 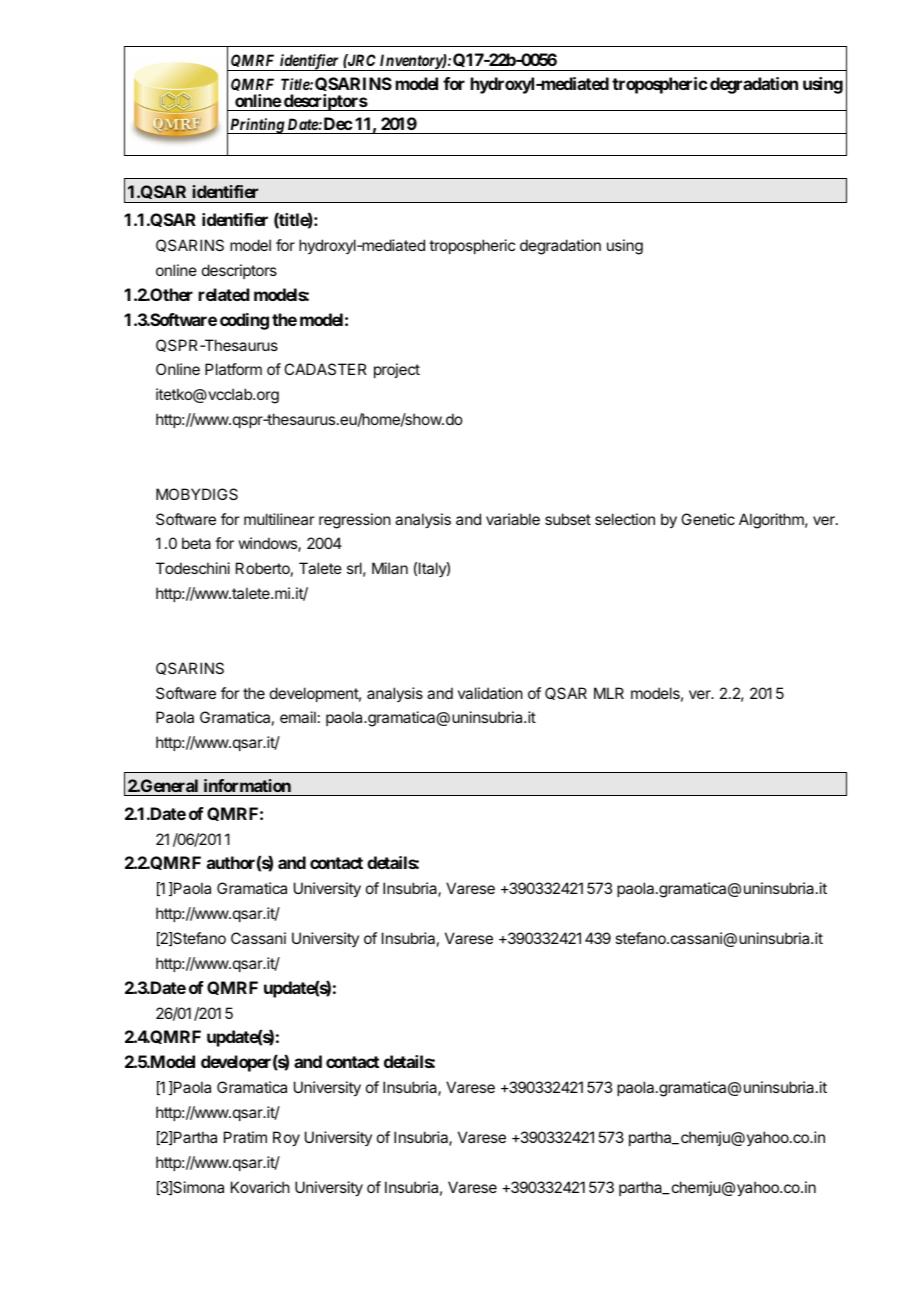 I want to click on selection, so click(x=625, y=519).
